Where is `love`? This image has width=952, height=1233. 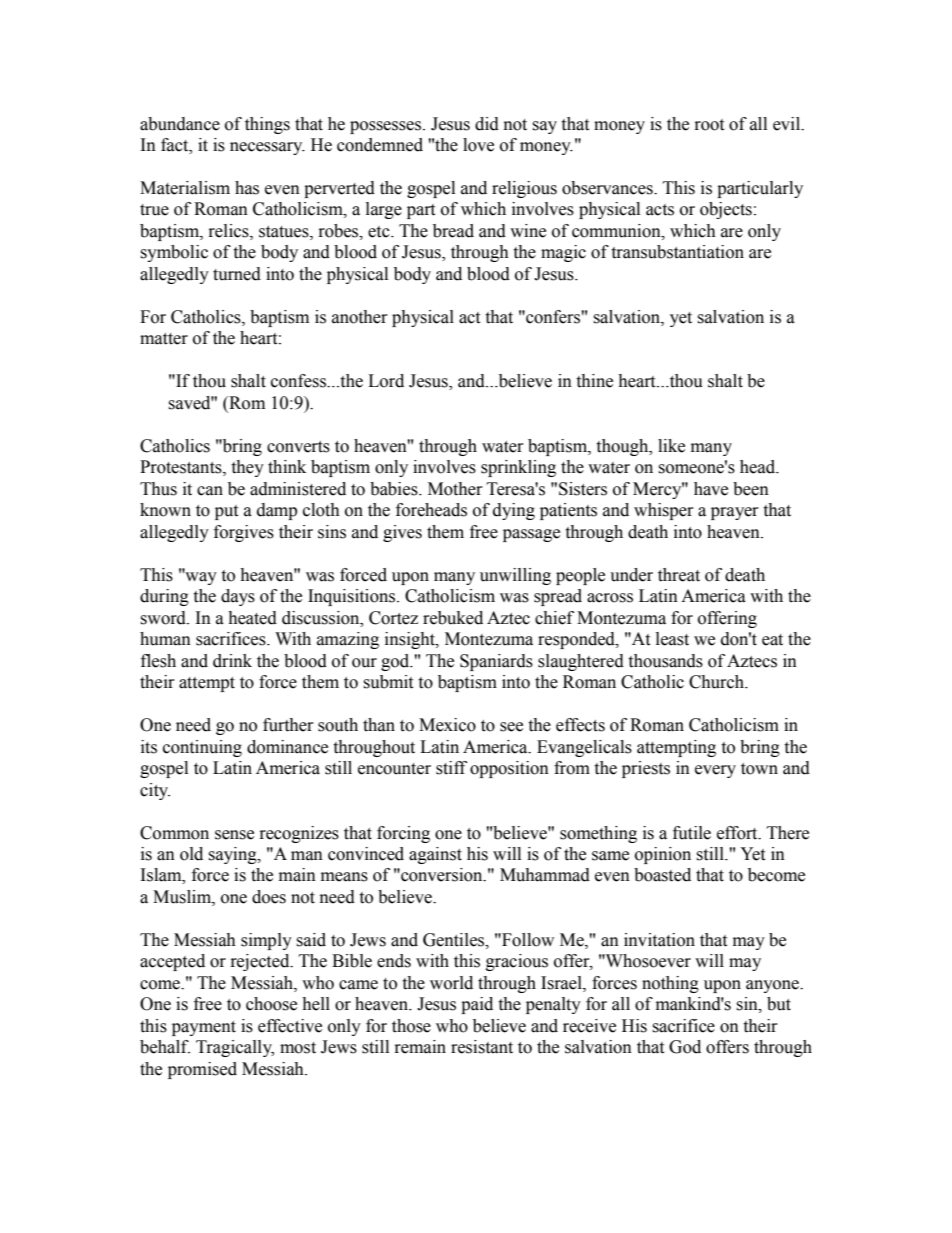
love is located at coordinates (478, 145).
